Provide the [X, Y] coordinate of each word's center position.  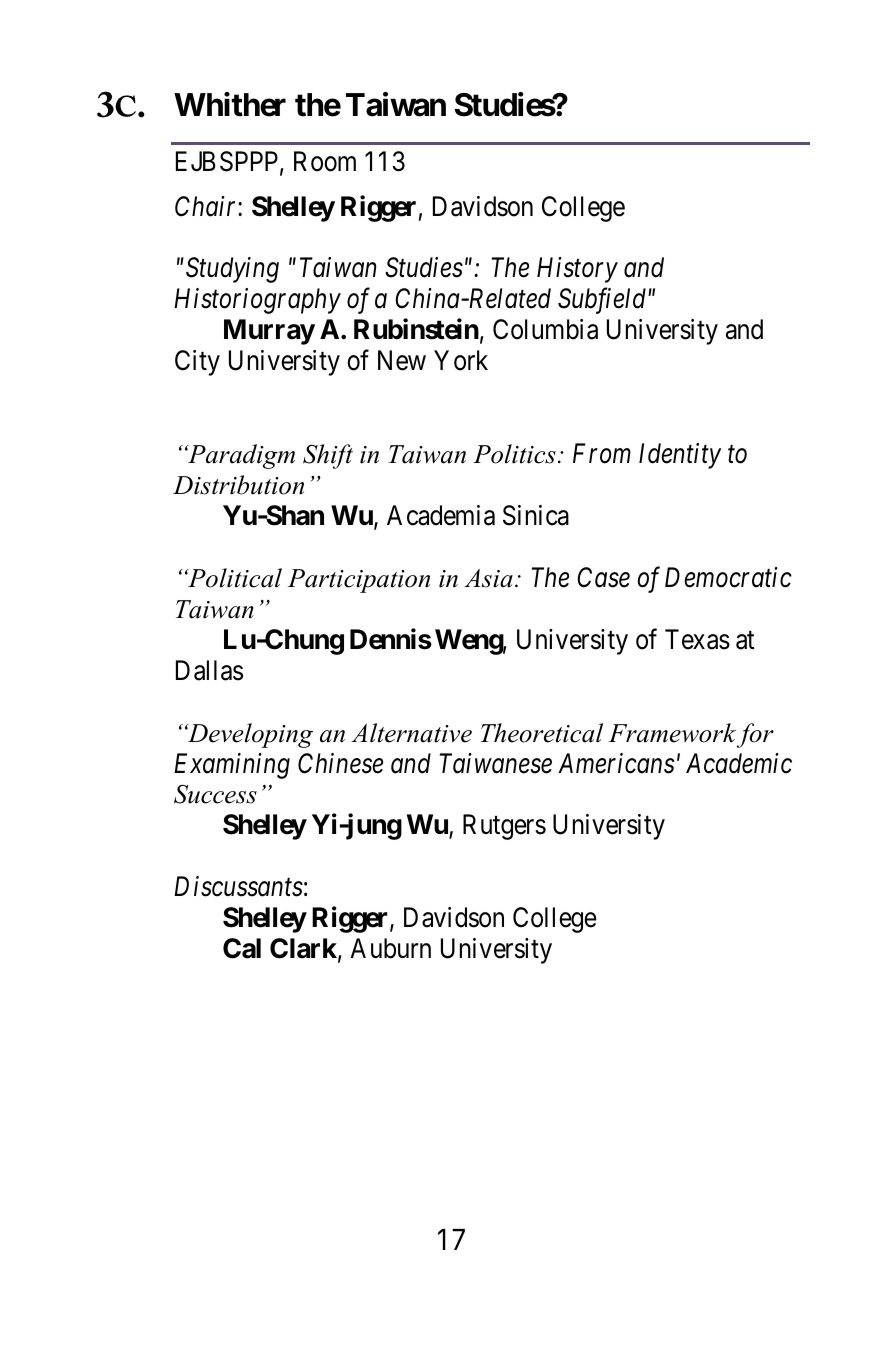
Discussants [238, 887]
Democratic [728, 577]
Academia [441, 515]
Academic [739, 763]
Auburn [390, 948]
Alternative [411, 733]
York [461, 360]
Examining [232, 766]
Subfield [603, 301]
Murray [269, 332]
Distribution [238, 485]
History [577, 270]
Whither [230, 104]
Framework [672, 733]
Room [325, 161]
